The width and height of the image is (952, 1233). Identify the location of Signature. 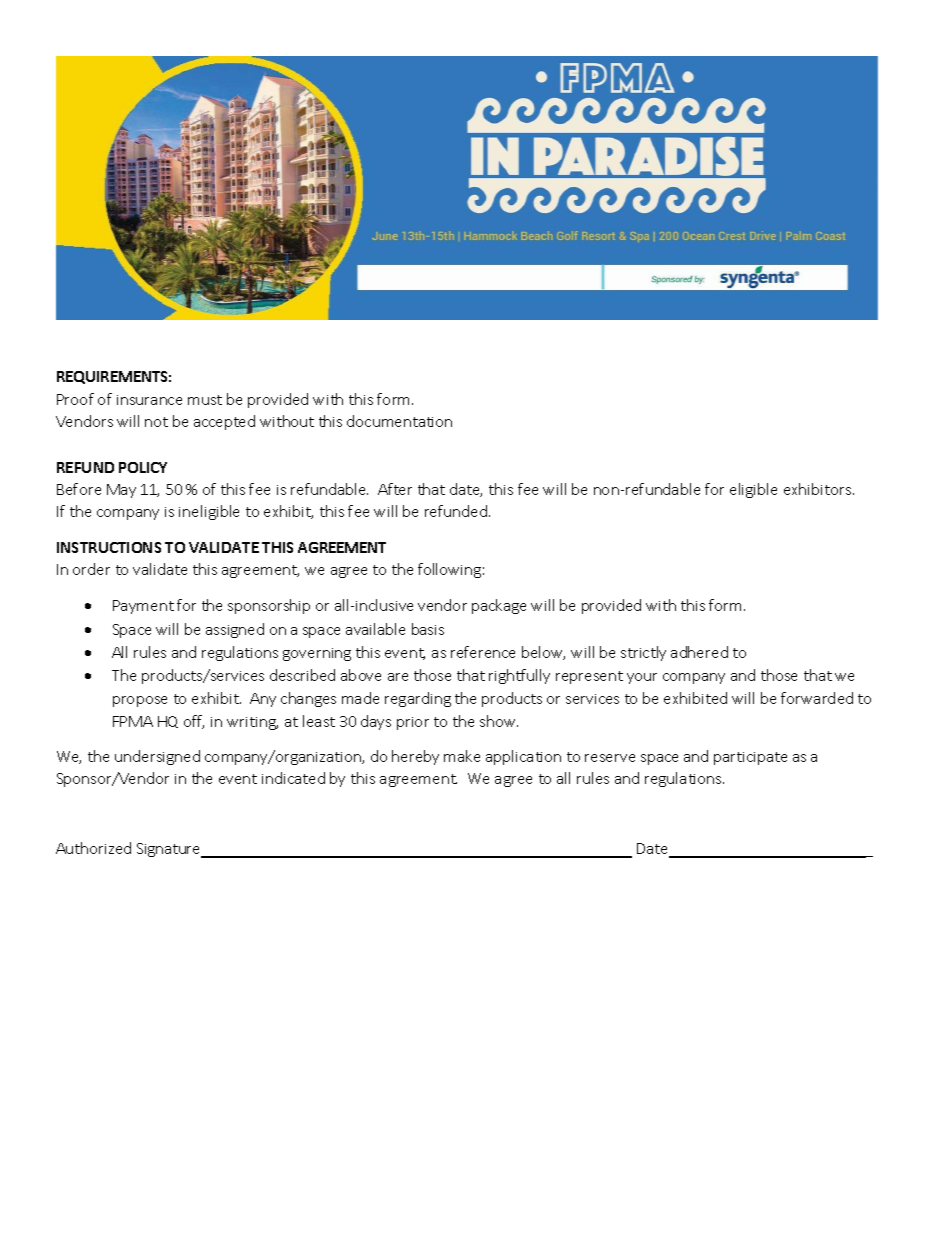
(170, 850).
